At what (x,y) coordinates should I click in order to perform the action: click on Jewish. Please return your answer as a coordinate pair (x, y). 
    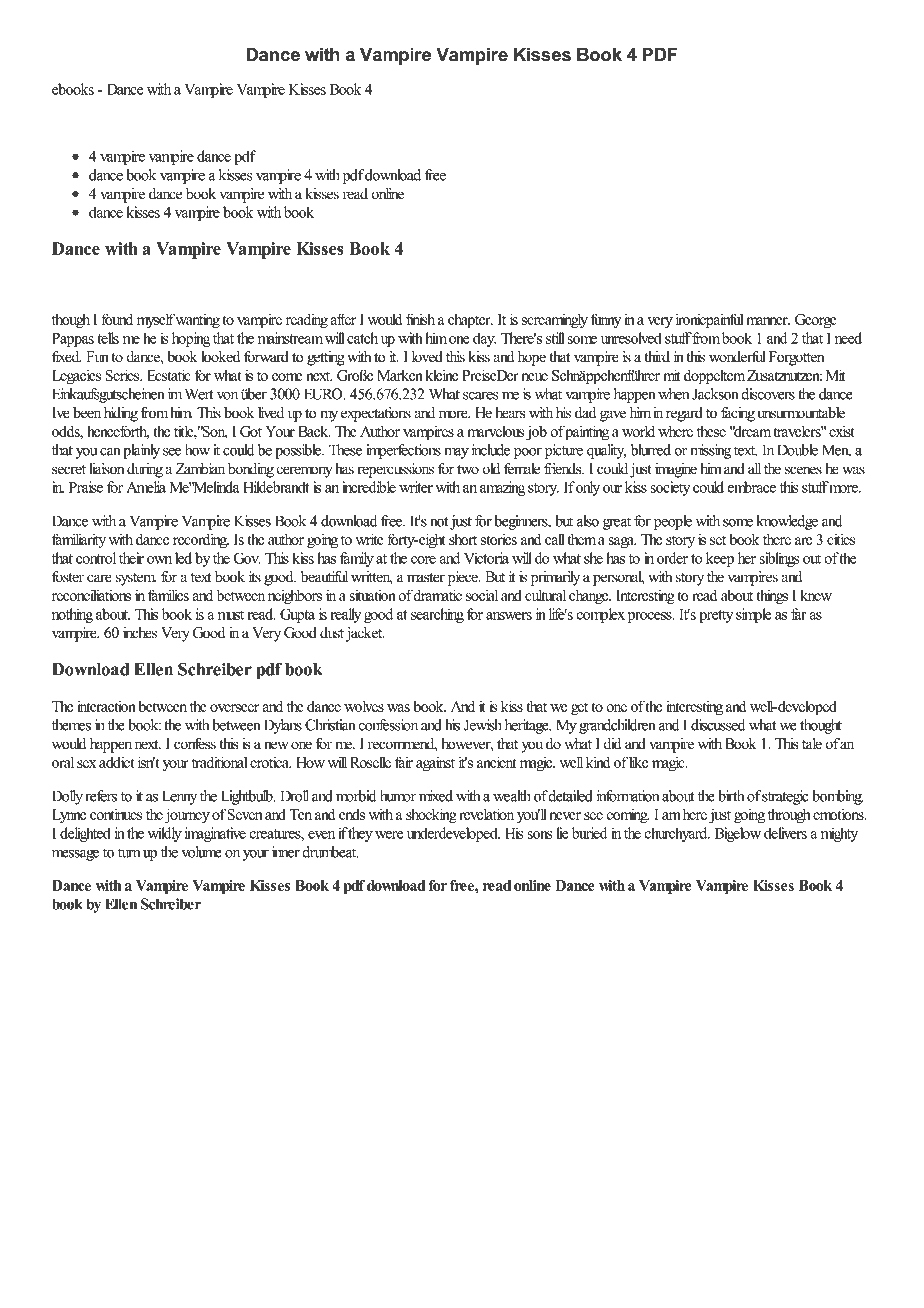
    Looking at the image, I should click on (483, 725).
